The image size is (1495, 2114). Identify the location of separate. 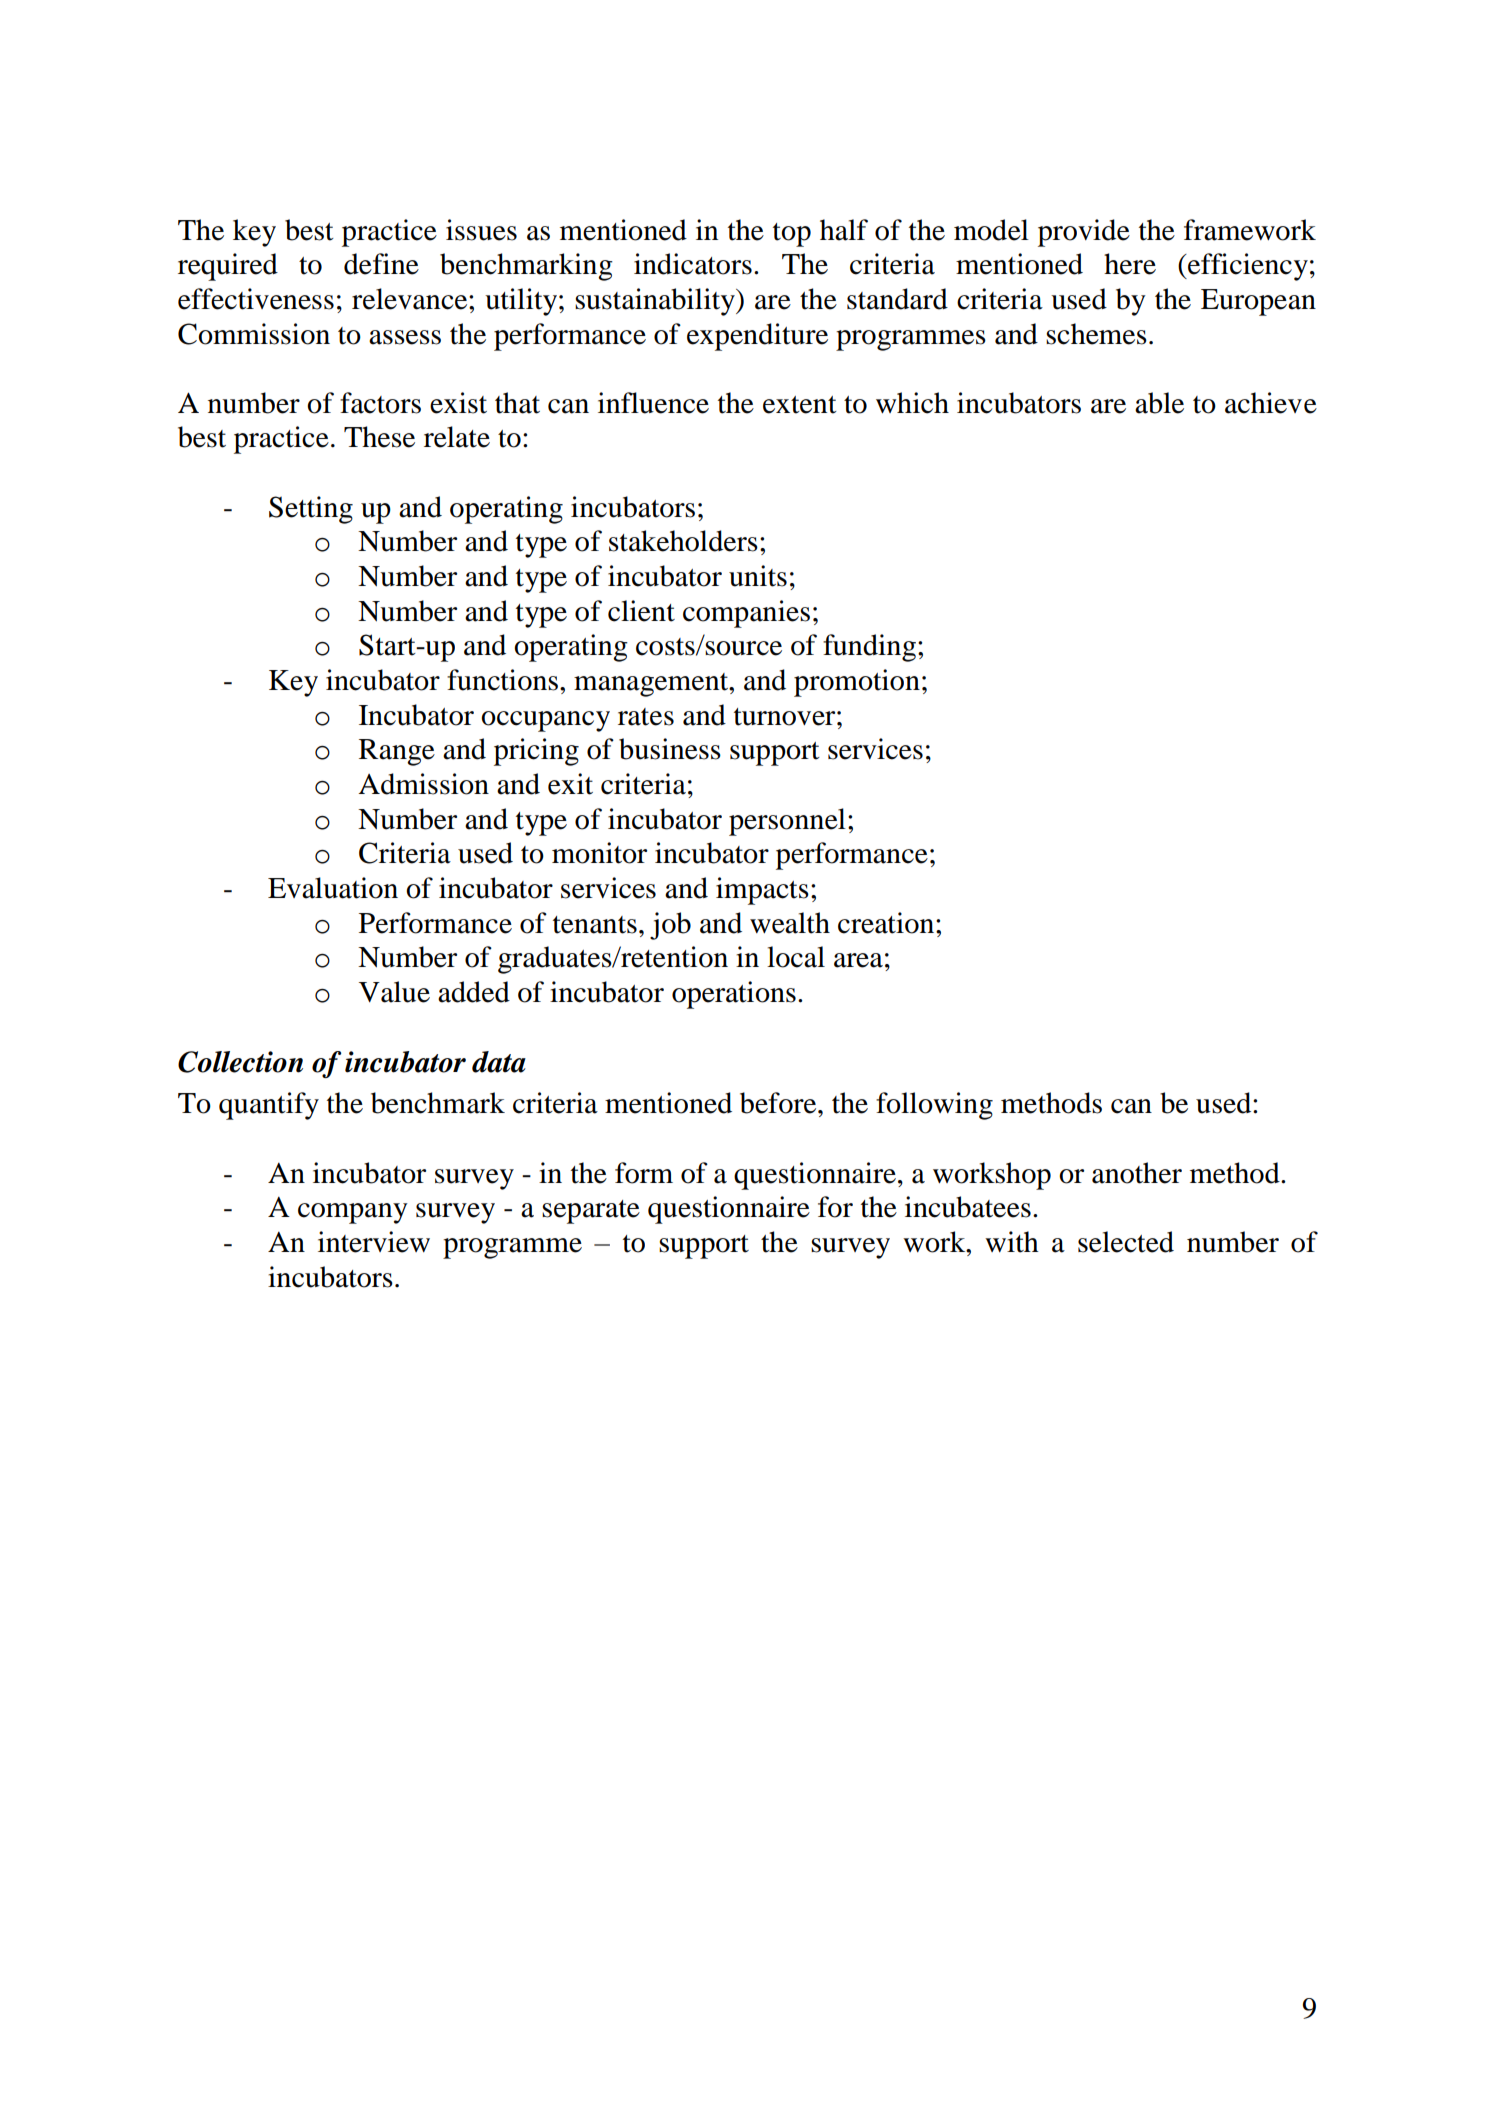
(591, 1212).
